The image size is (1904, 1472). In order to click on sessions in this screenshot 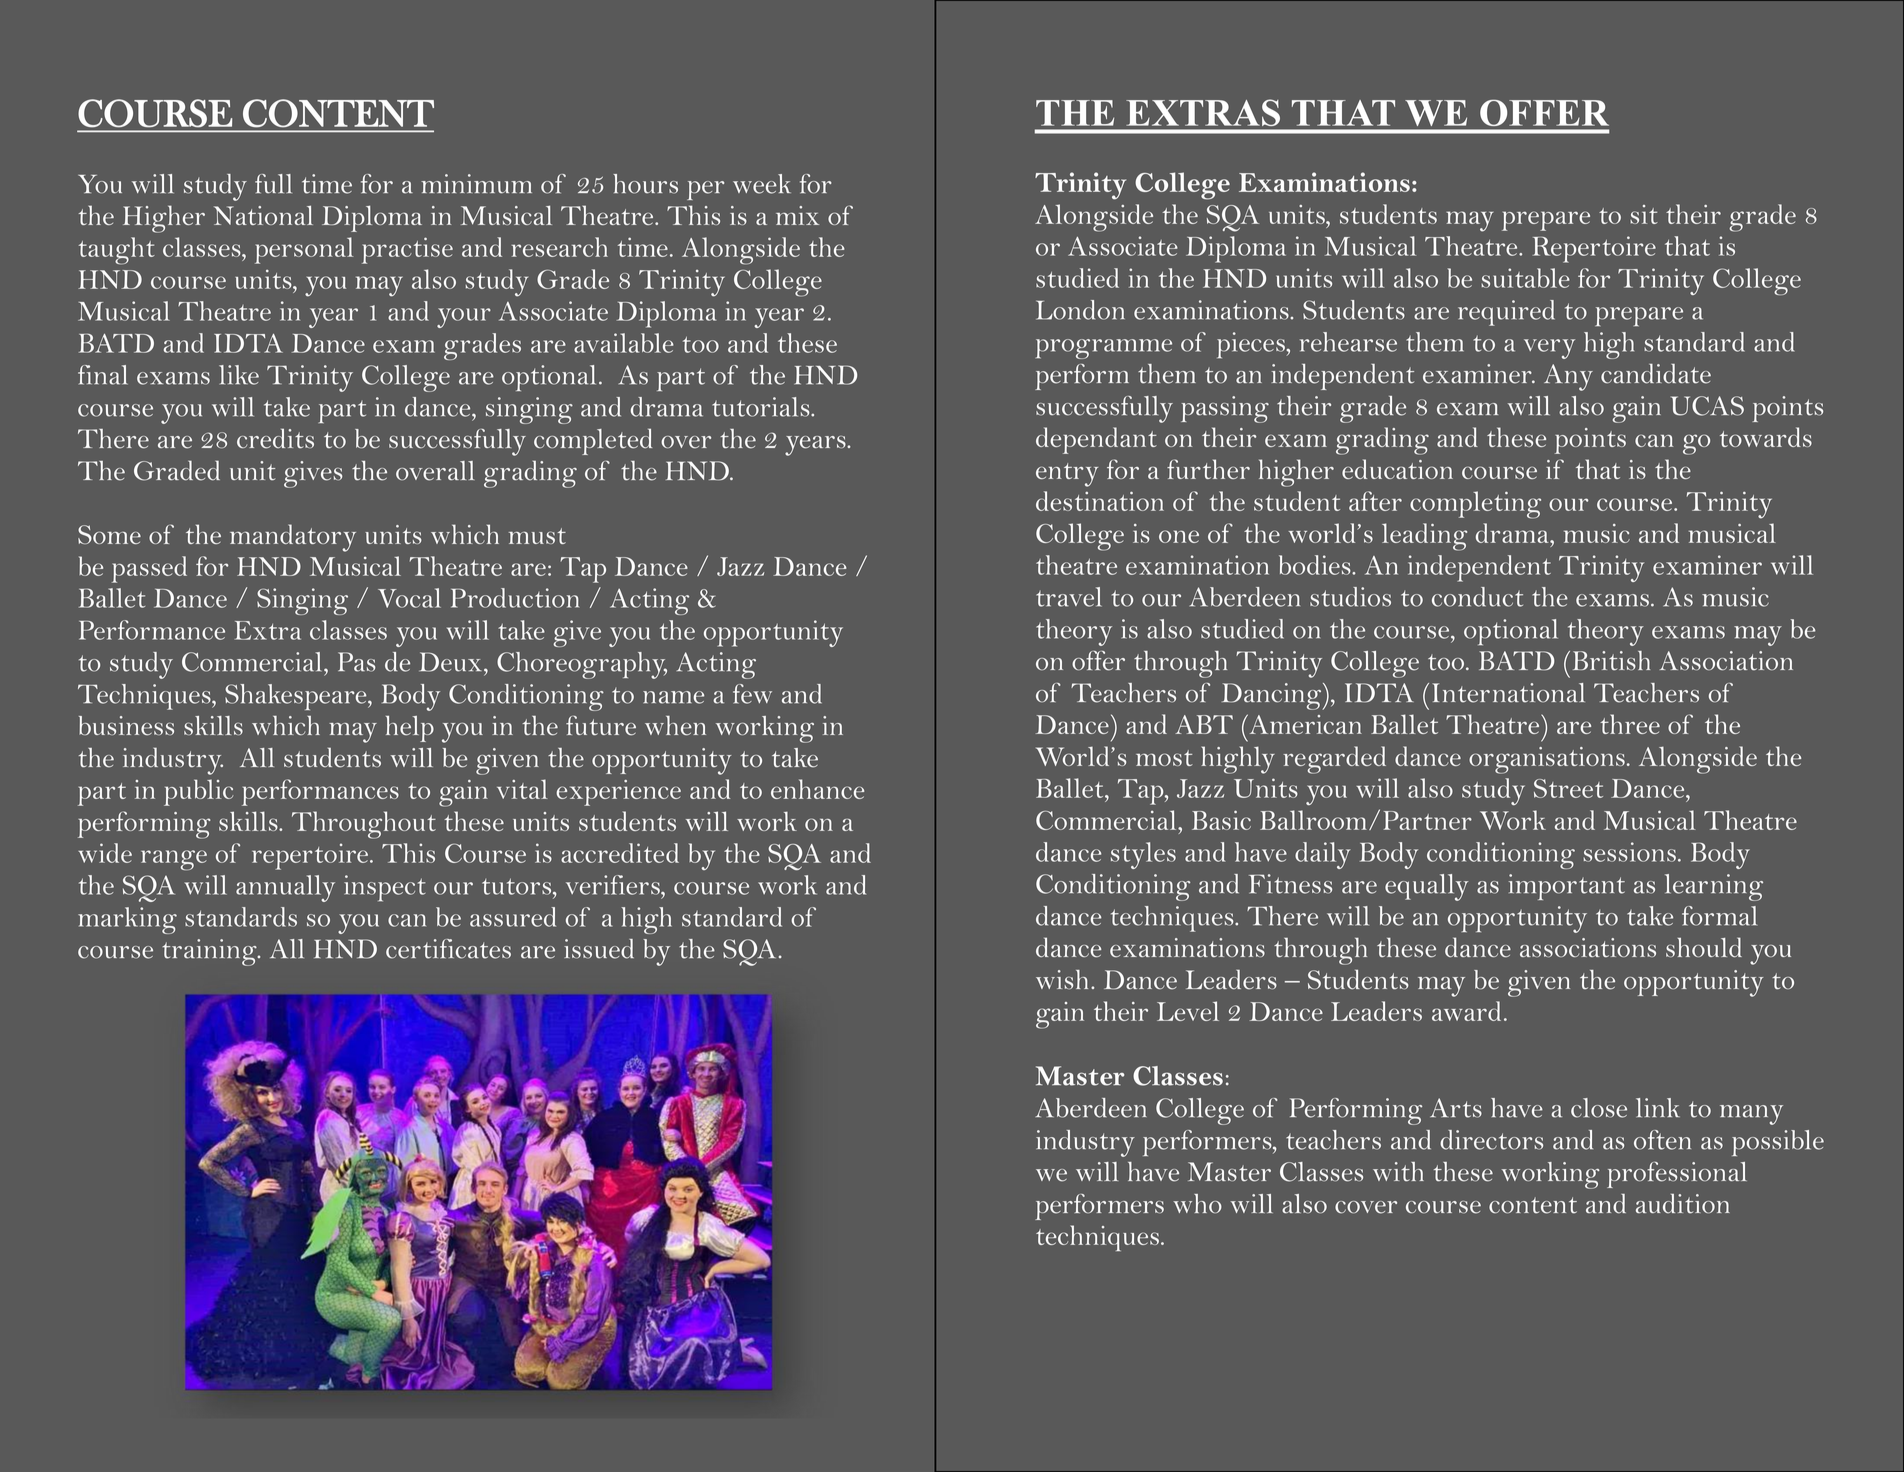, I will do `click(1629, 852)`.
